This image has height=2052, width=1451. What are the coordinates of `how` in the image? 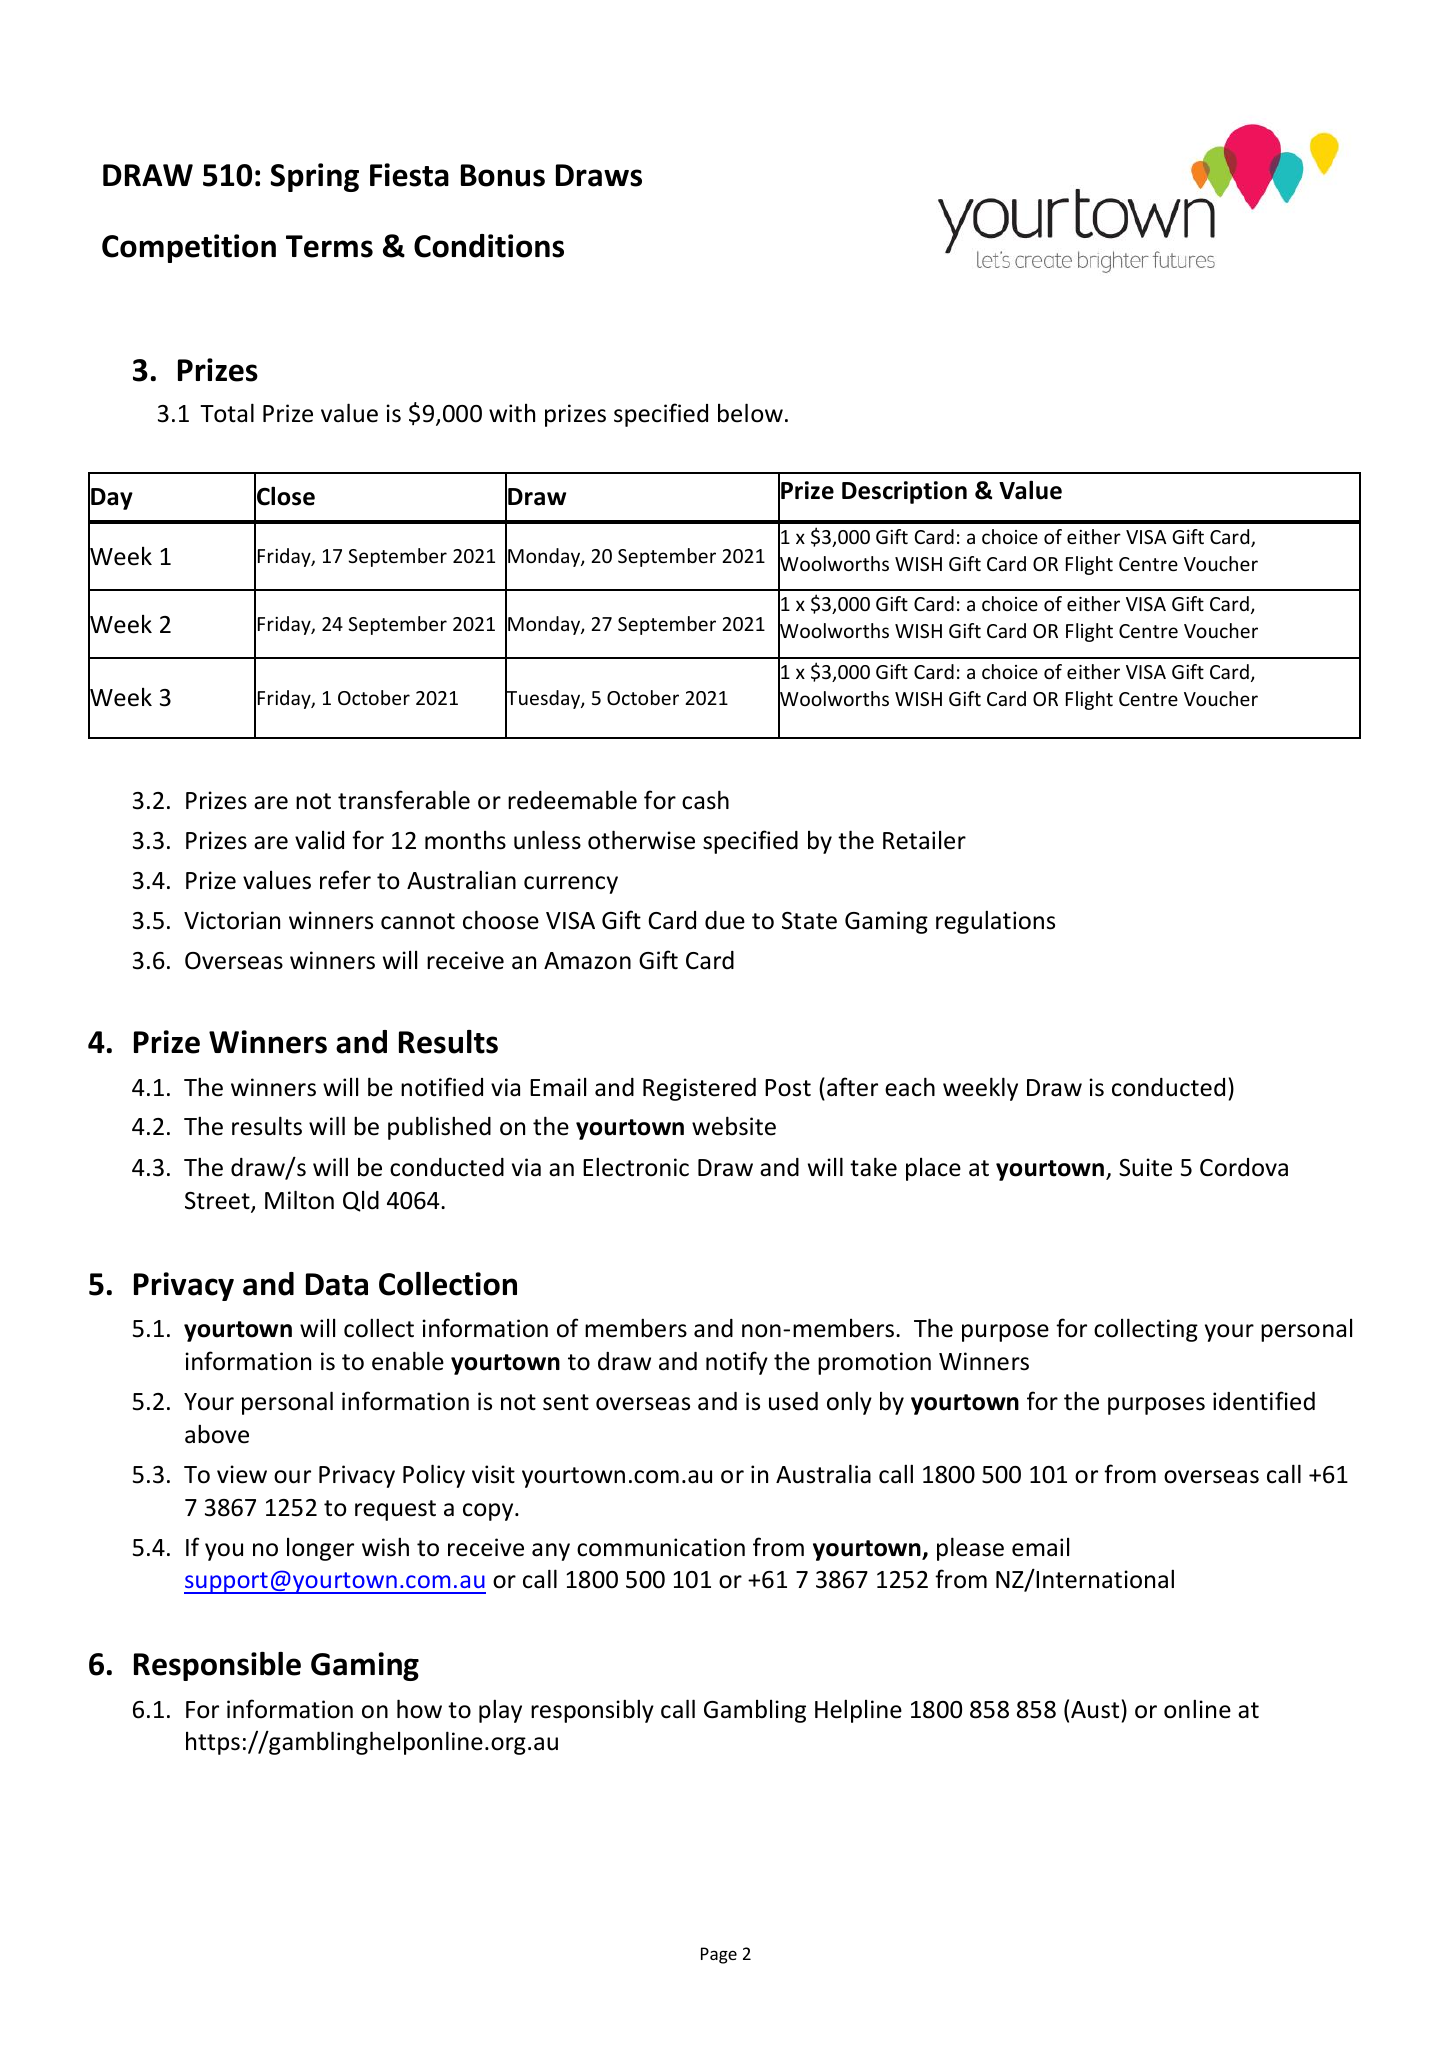 It's located at (419, 1709).
